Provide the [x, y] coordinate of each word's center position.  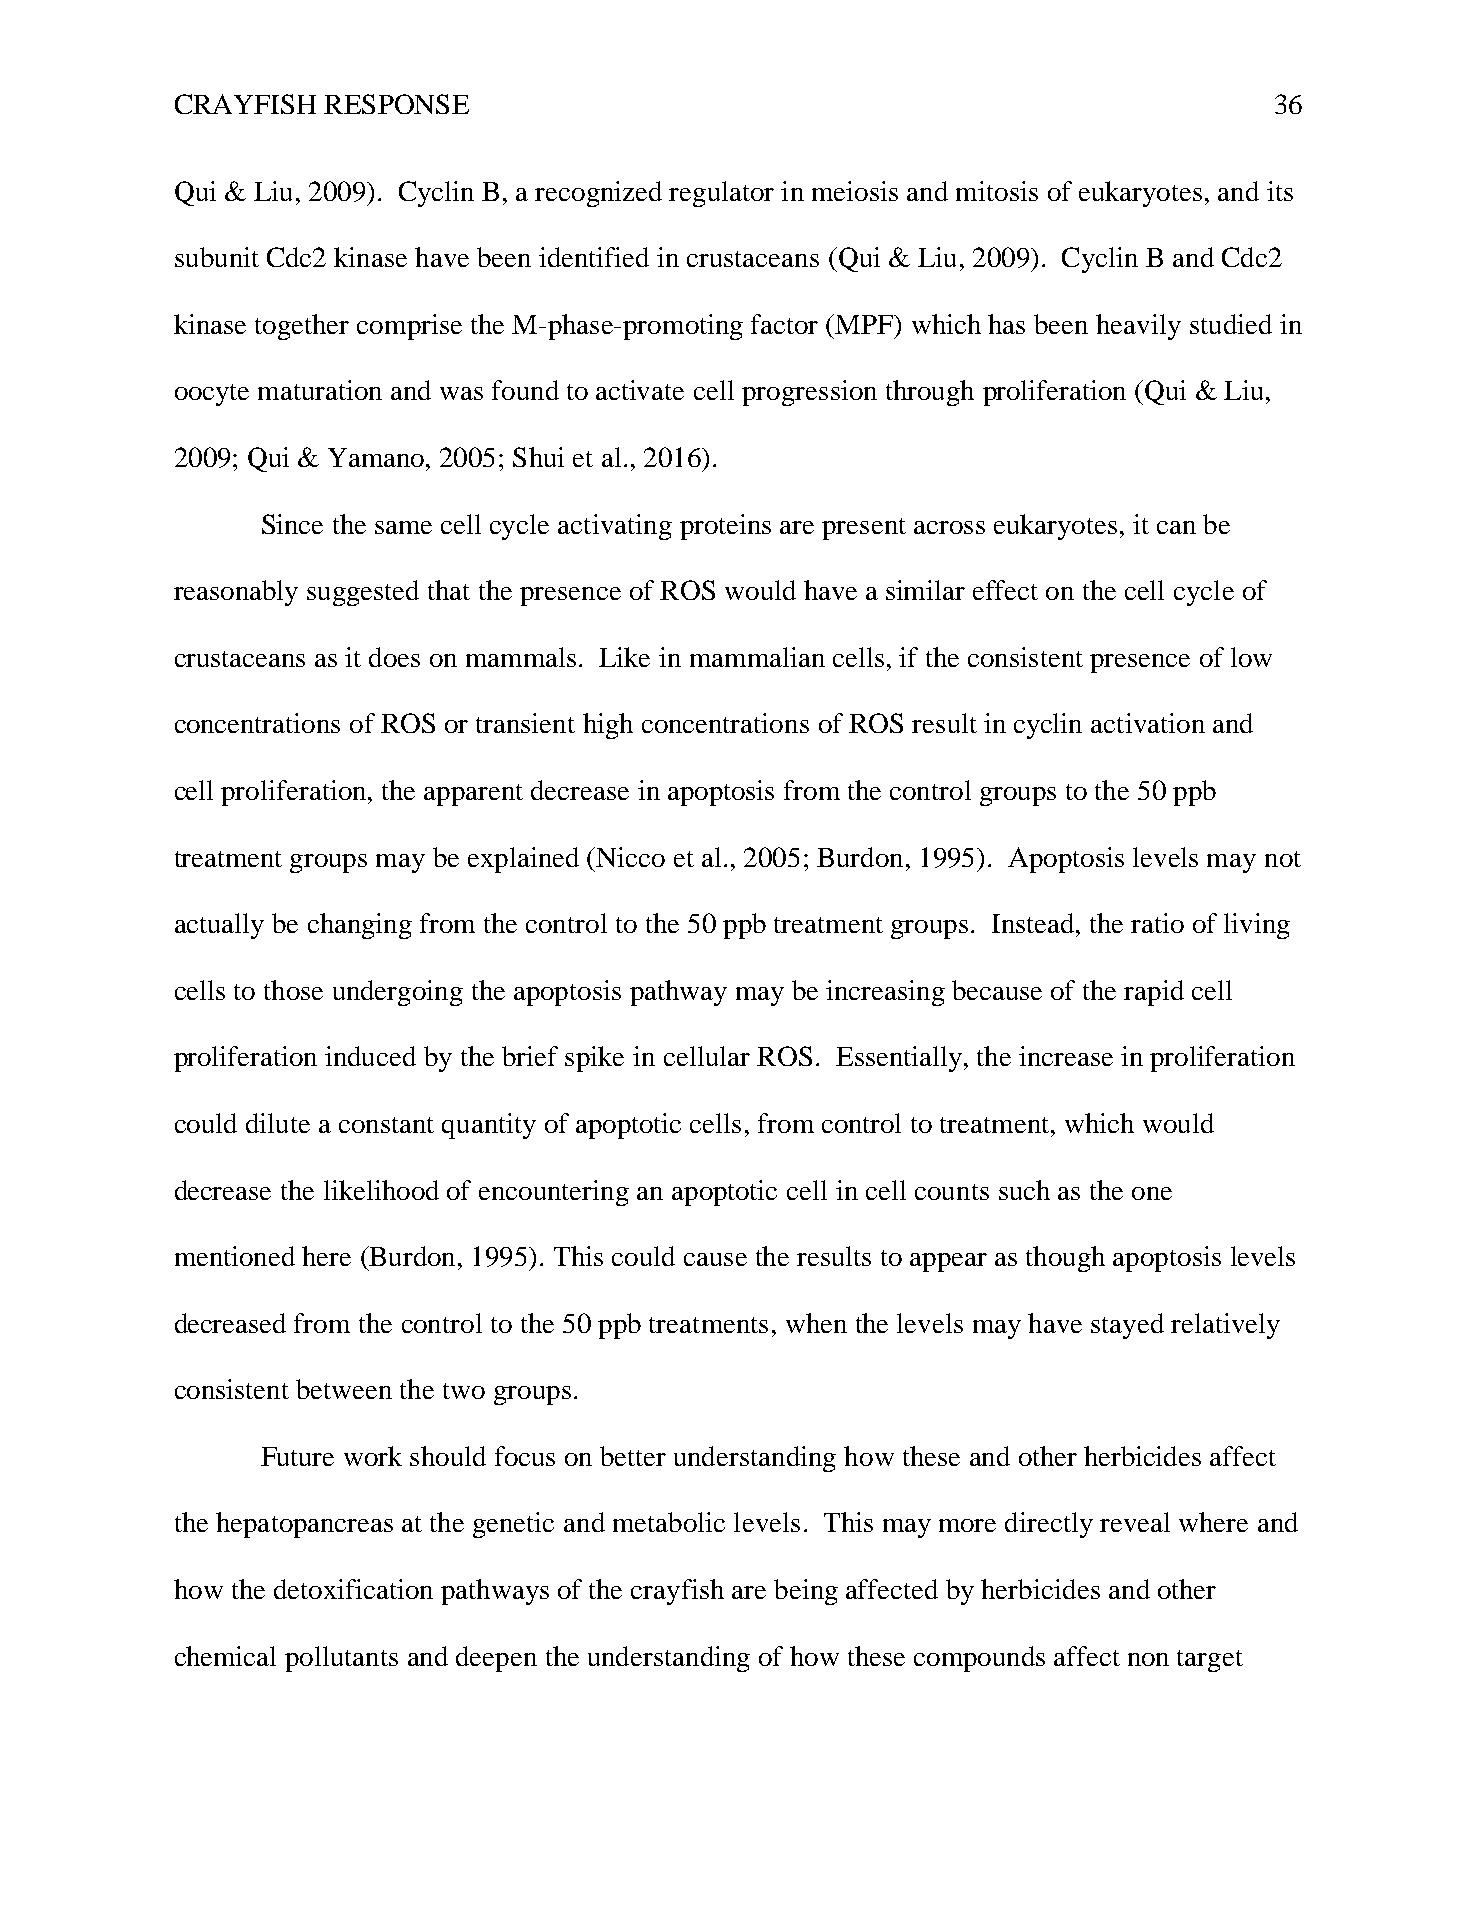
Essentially [899, 1059]
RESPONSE [396, 104]
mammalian [757, 657]
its [1280, 191]
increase [1066, 1056]
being [806, 1592]
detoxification [353, 1589]
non [1148, 1659]
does [394, 657]
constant [386, 1125]
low [1251, 657]
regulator [721, 194]
